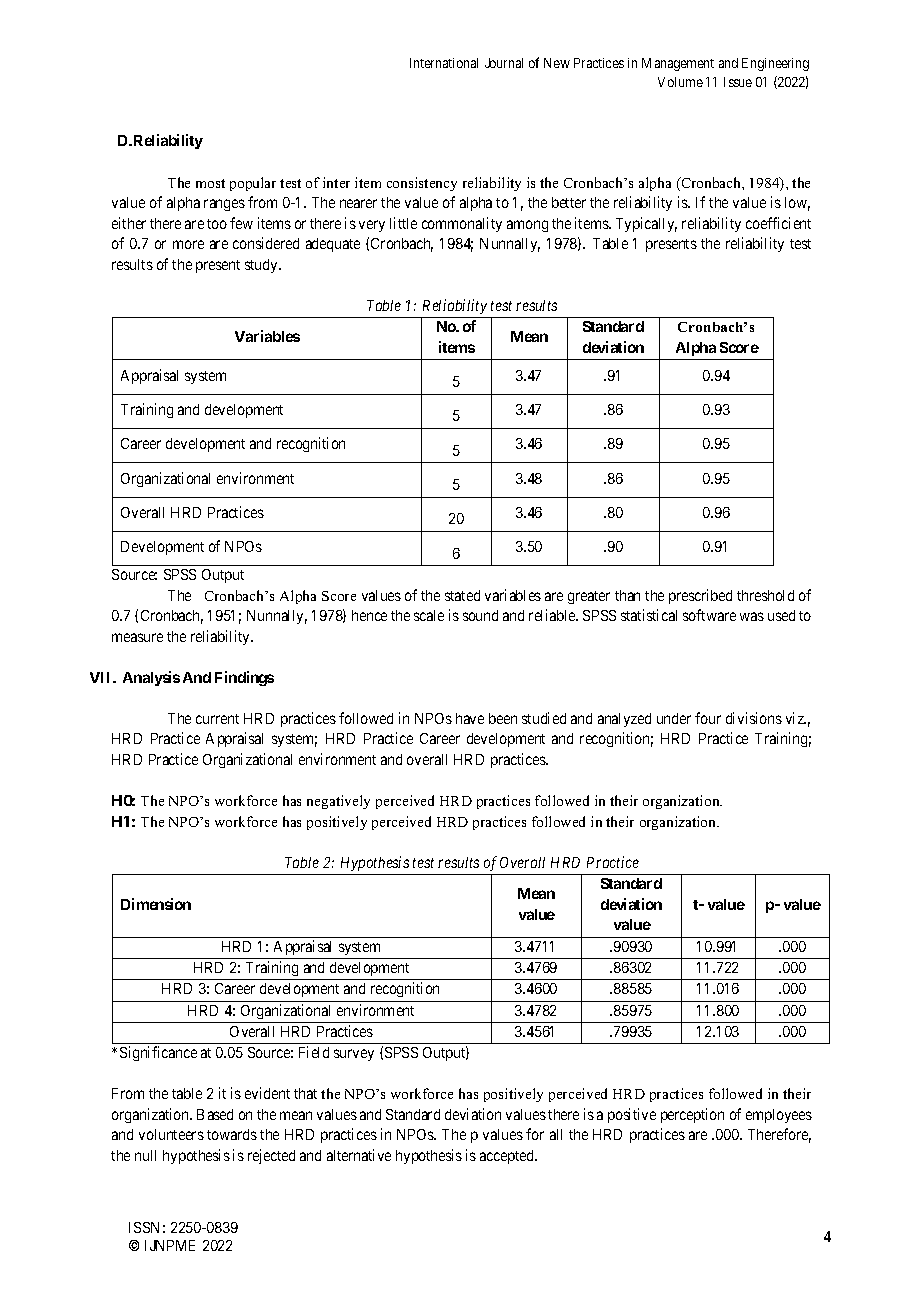  What do you see at coordinates (210, 183) in the image?
I see `most` at bounding box center [210, 183].
